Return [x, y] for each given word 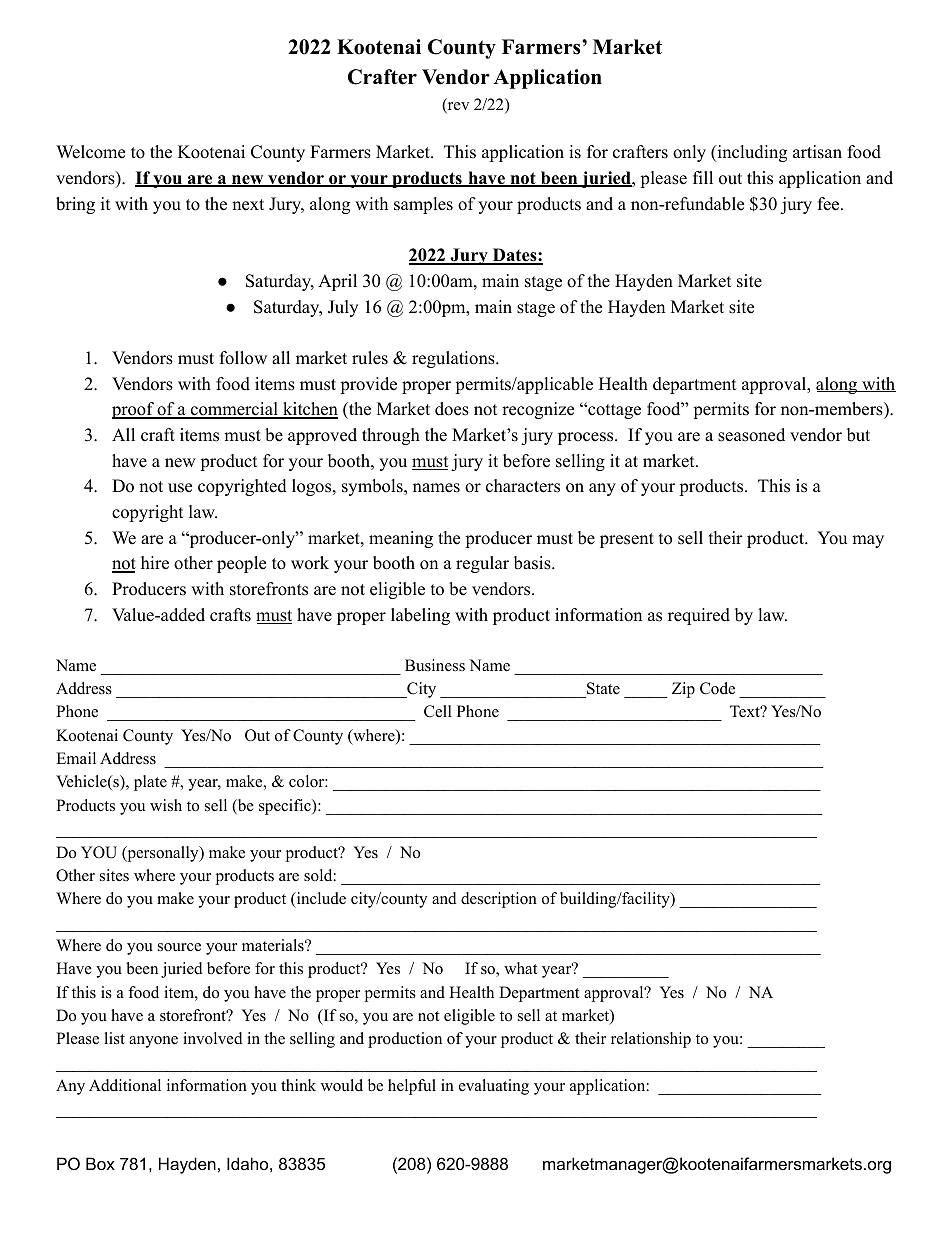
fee [828, 204]
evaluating [494, 1087]
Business [435, 665]
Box [100, 1163]
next [248, 205]
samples [423, 205]
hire [155, 563]
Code [717, 688]
